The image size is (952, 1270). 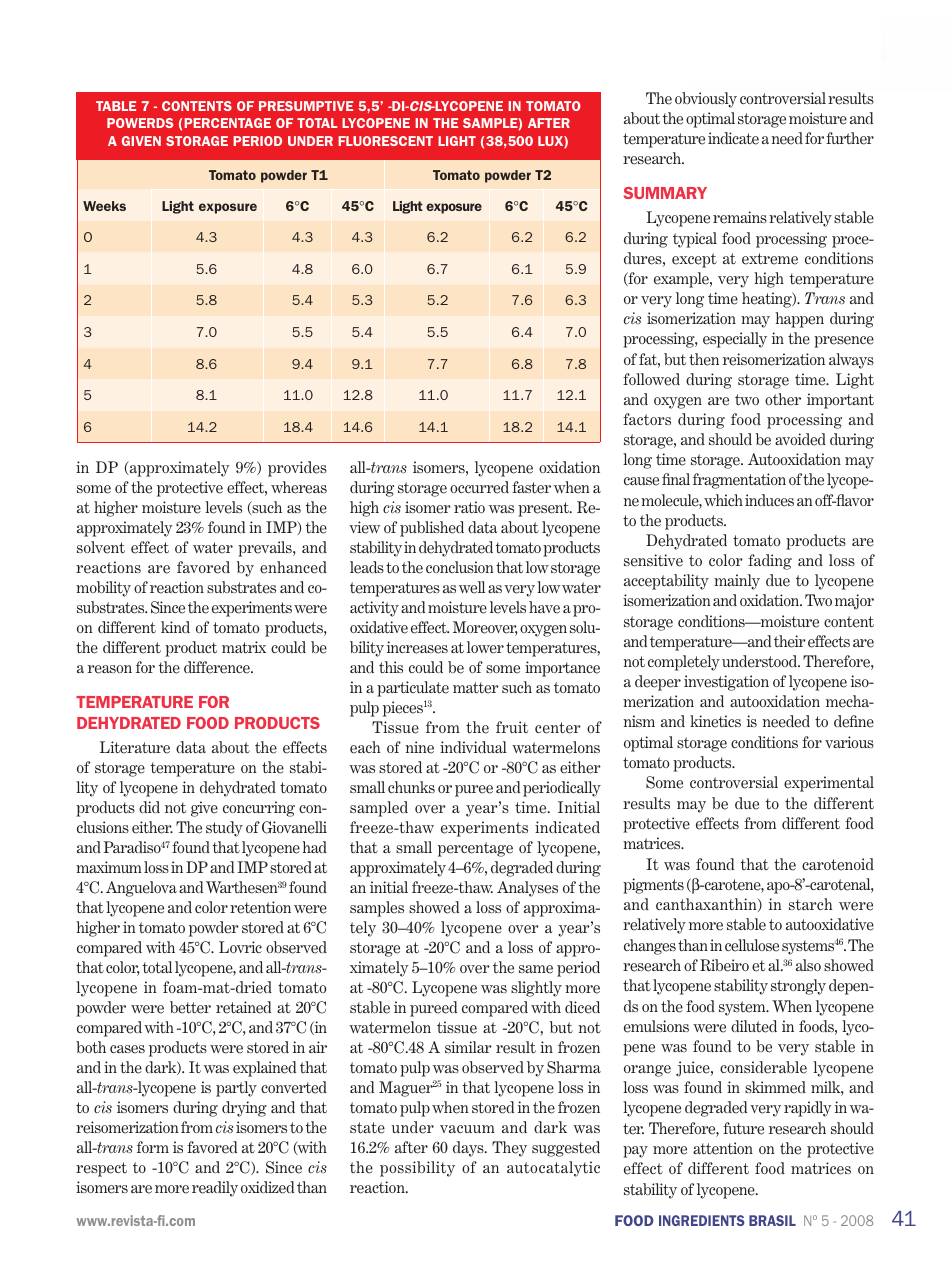 I want to click on readily, so click(x=215, y=1189).
